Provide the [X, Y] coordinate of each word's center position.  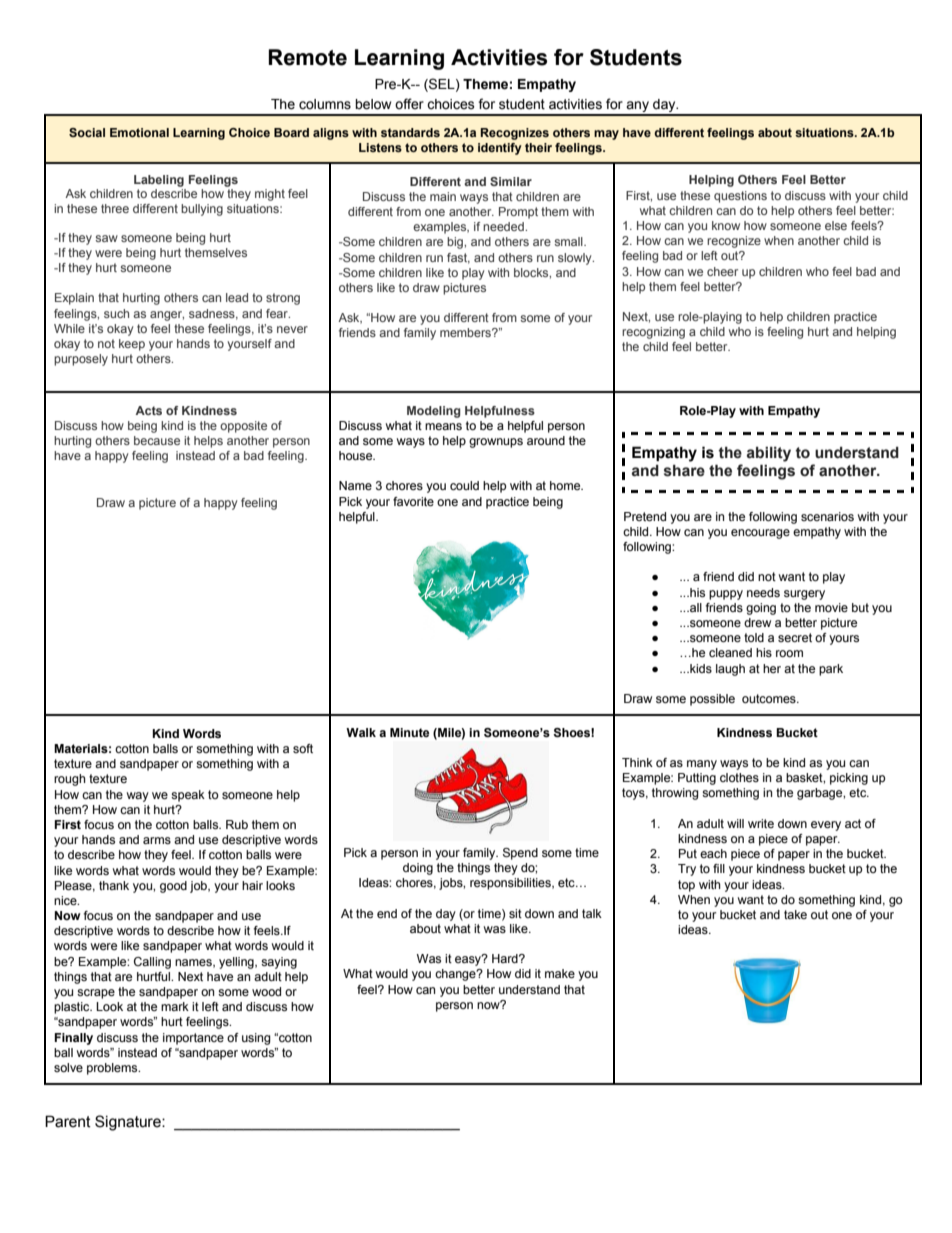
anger [167, 316]
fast [458, 258]
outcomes [770, 698]
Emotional [139, 132]
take [795, 914]
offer [409, 104]
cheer [722, 271]
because [157, 440]
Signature [129, 1123]
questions [740, 197]
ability [769, 454]
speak [188, 796]
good [173, 887]
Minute [409, 732]
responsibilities [511, 884]
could [464, 485]
